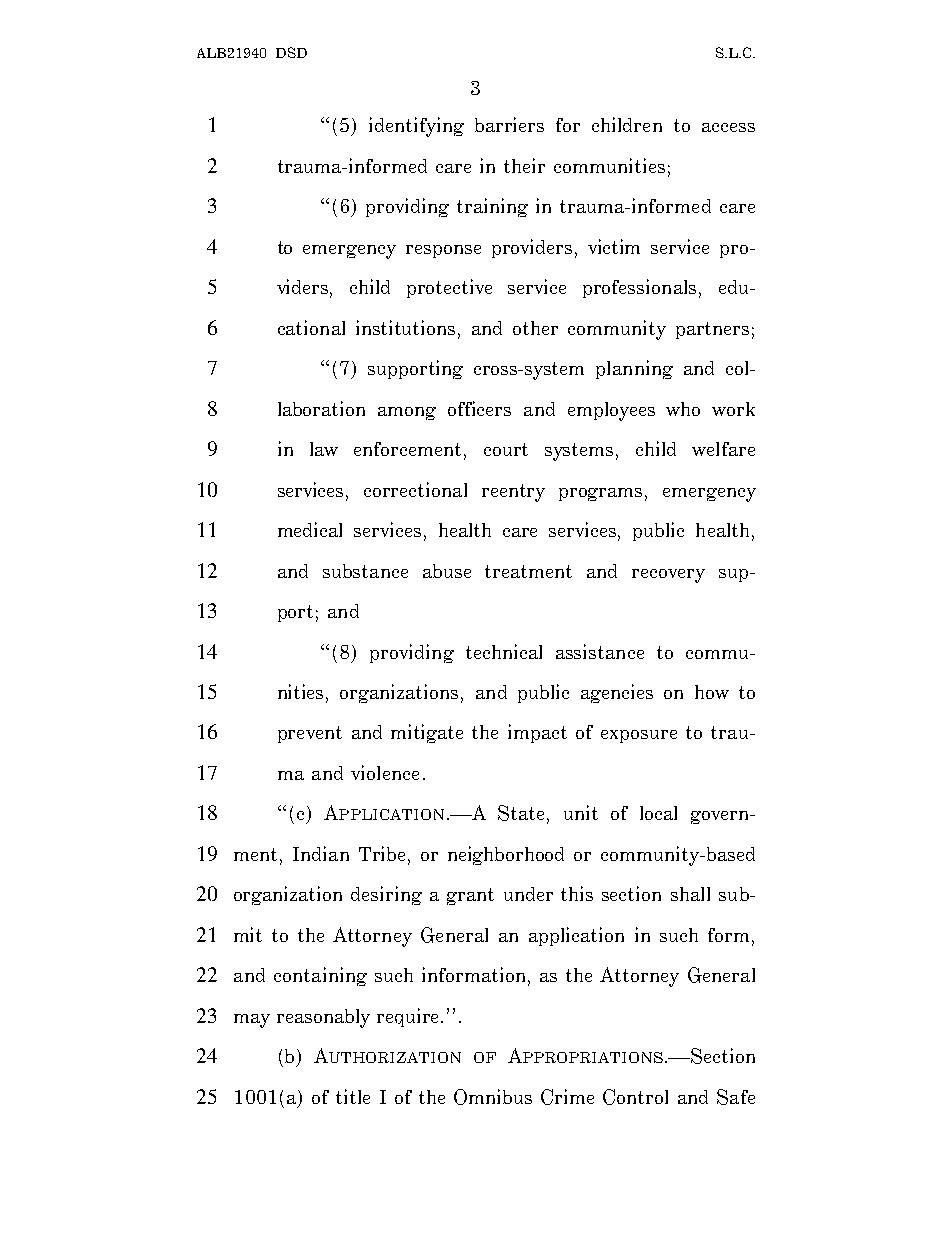 This page has width=952, height=1233. I want to click on reasonably, so click(323, 1018).
